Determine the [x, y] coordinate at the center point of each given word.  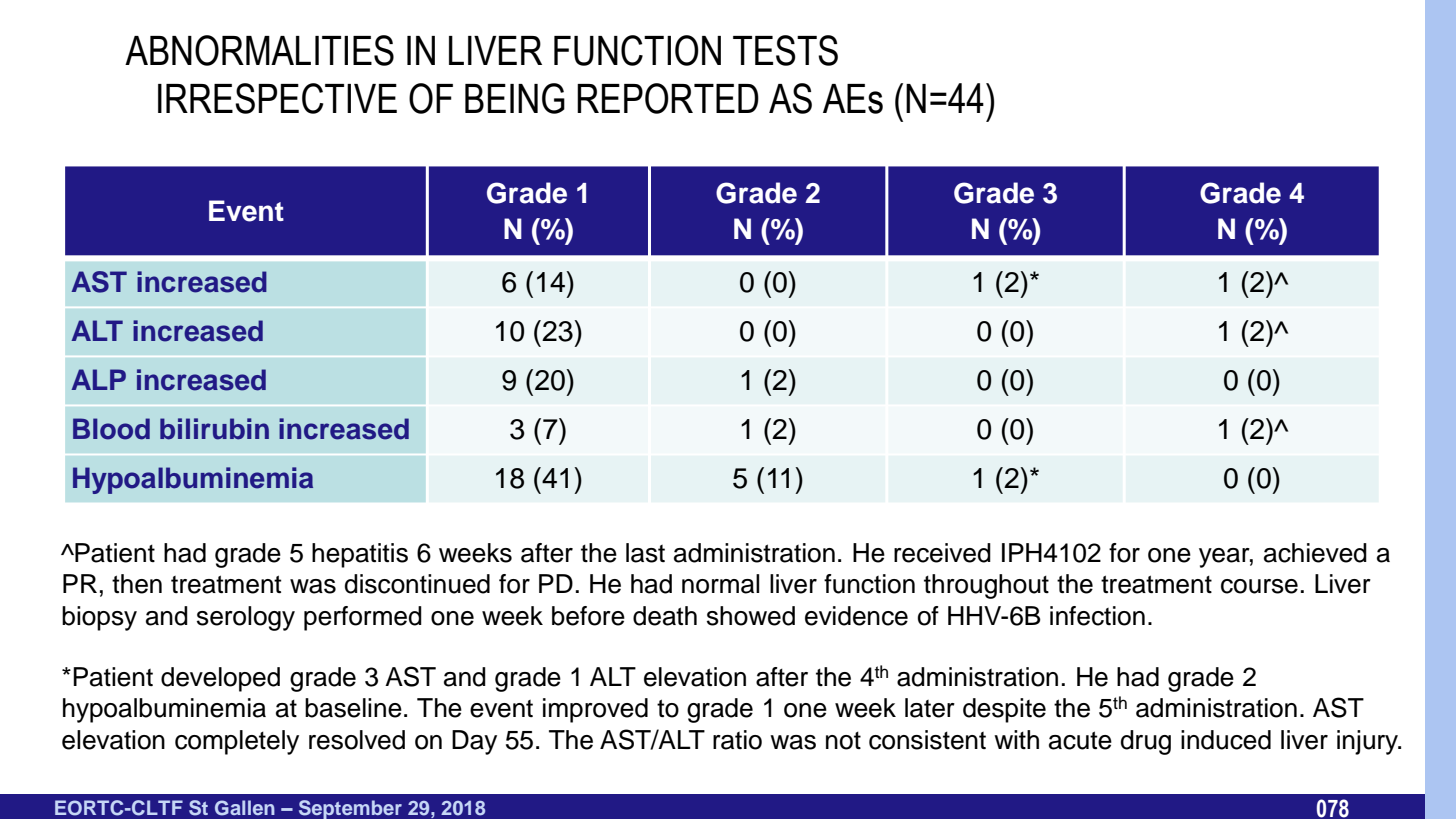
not [843, 740]
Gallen [245, 808]
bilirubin [214, 429]
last [645, 553]
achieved [1315, 553]
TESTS [785, 50]
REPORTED [668, 98]
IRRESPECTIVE [277, 98]
